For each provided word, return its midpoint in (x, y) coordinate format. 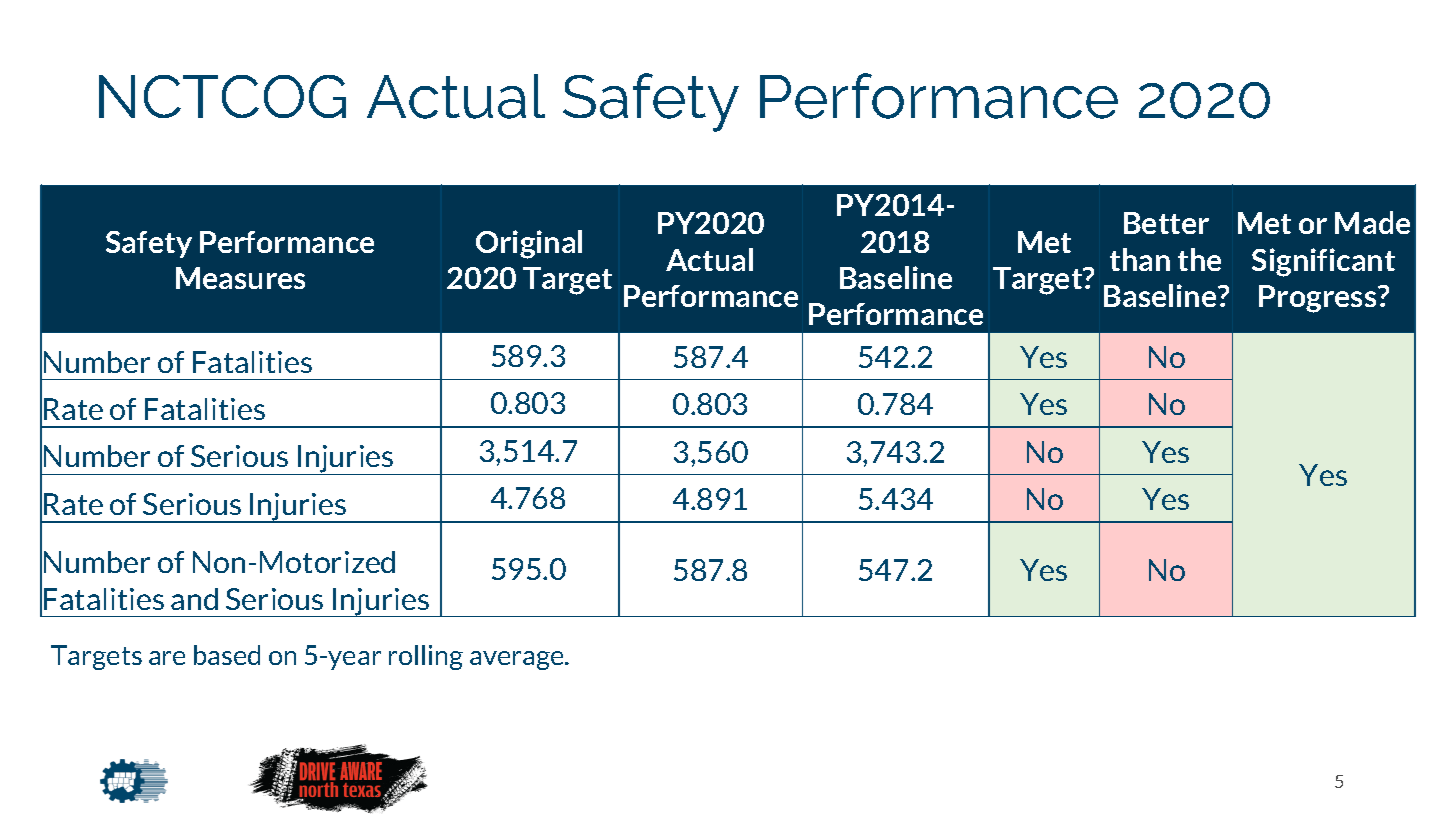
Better (1166, 223)
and (194, 599)
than (1140, 259)
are (167, 658)
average (518, 660)
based (227, 655)
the (1199, 259)
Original (529, 244)
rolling (426, 657)
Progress (1319, 299)
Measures (240, 278)
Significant (1323, 262)
